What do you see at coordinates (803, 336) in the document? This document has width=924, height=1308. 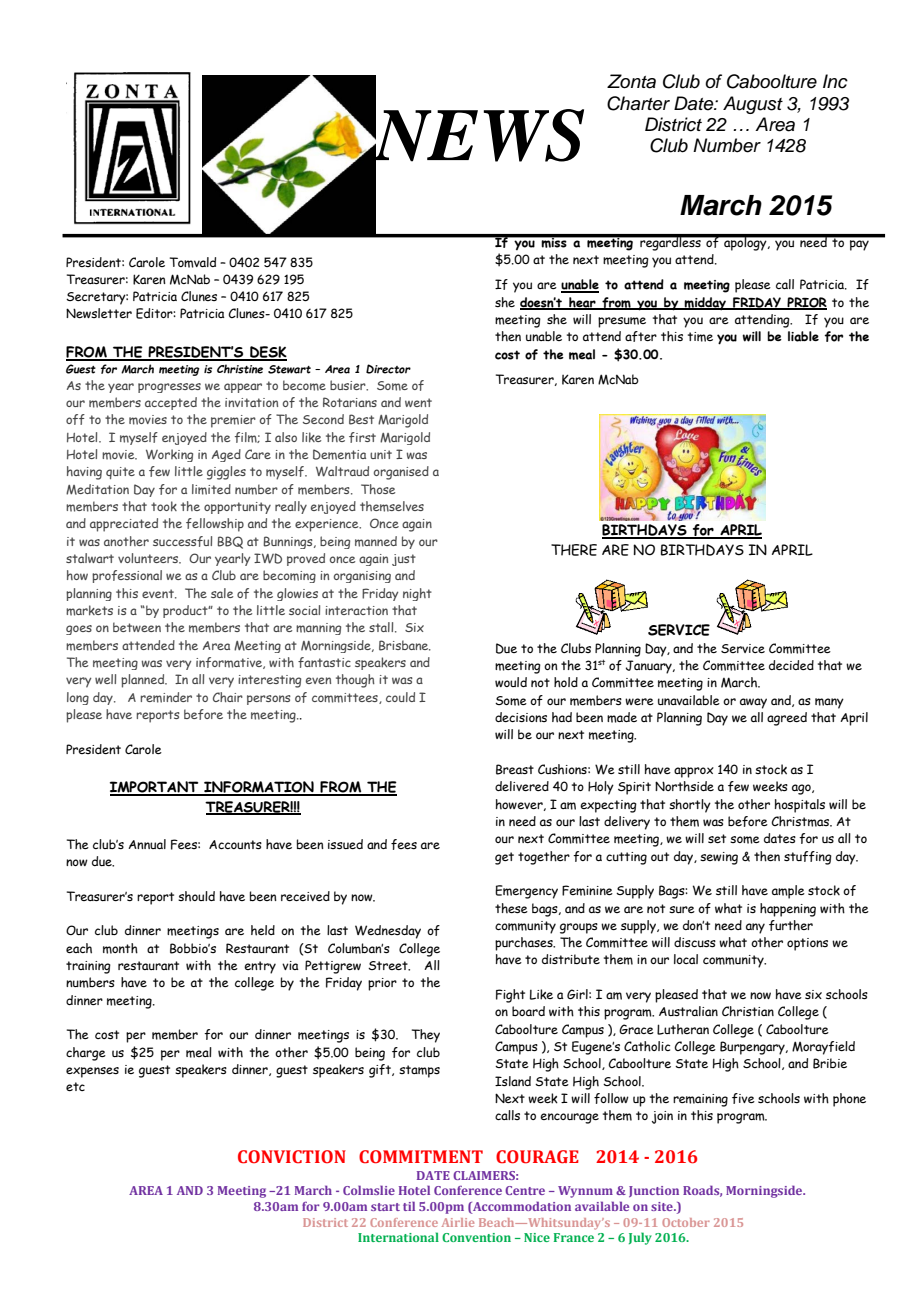 I see `liable` at bounding box center [803, 336].
